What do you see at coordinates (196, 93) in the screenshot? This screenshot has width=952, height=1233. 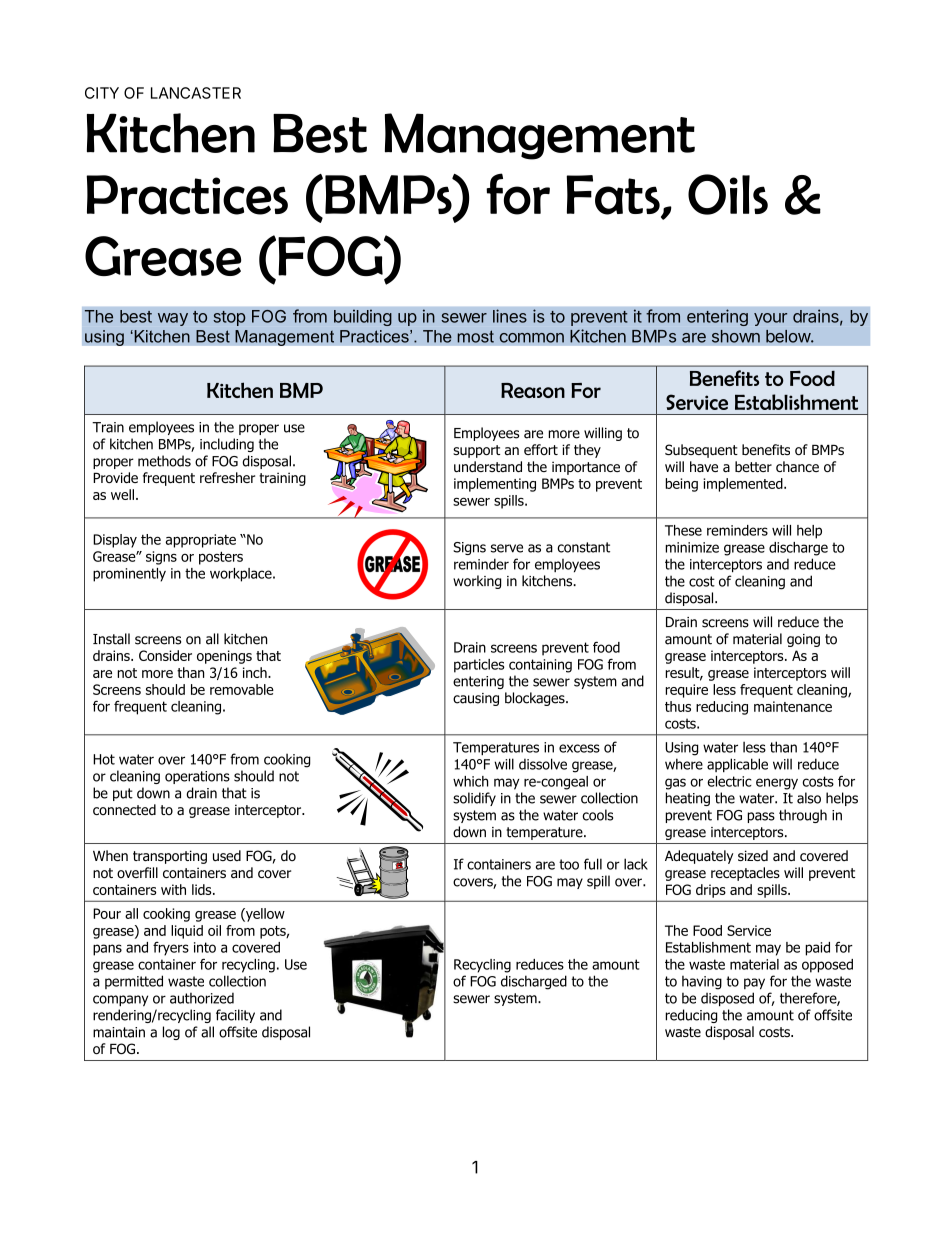 I see `LANCASTER` at bounding box center [196, 93].
